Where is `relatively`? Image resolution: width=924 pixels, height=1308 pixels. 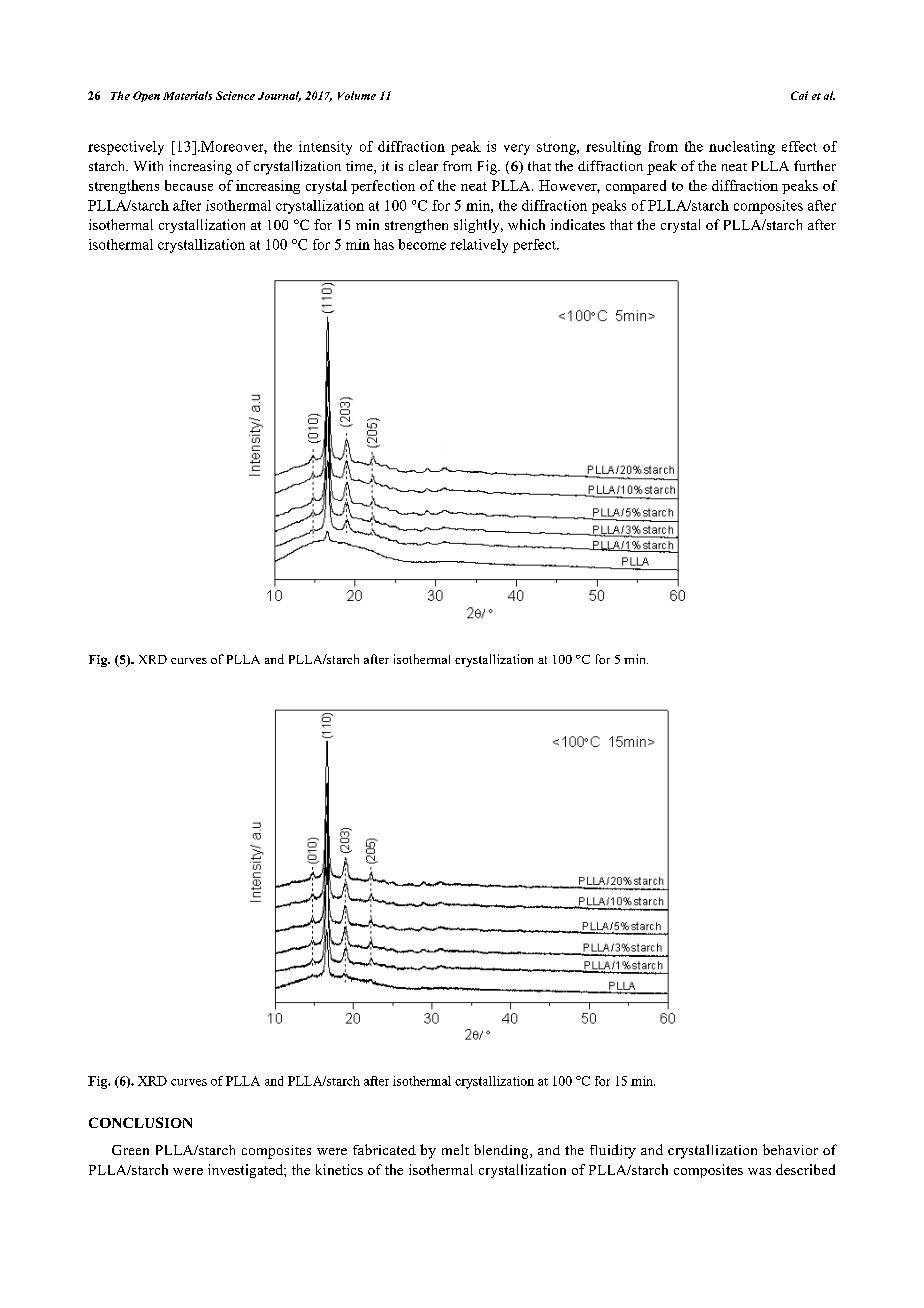
relatively is located at coordinates (479, 246).
